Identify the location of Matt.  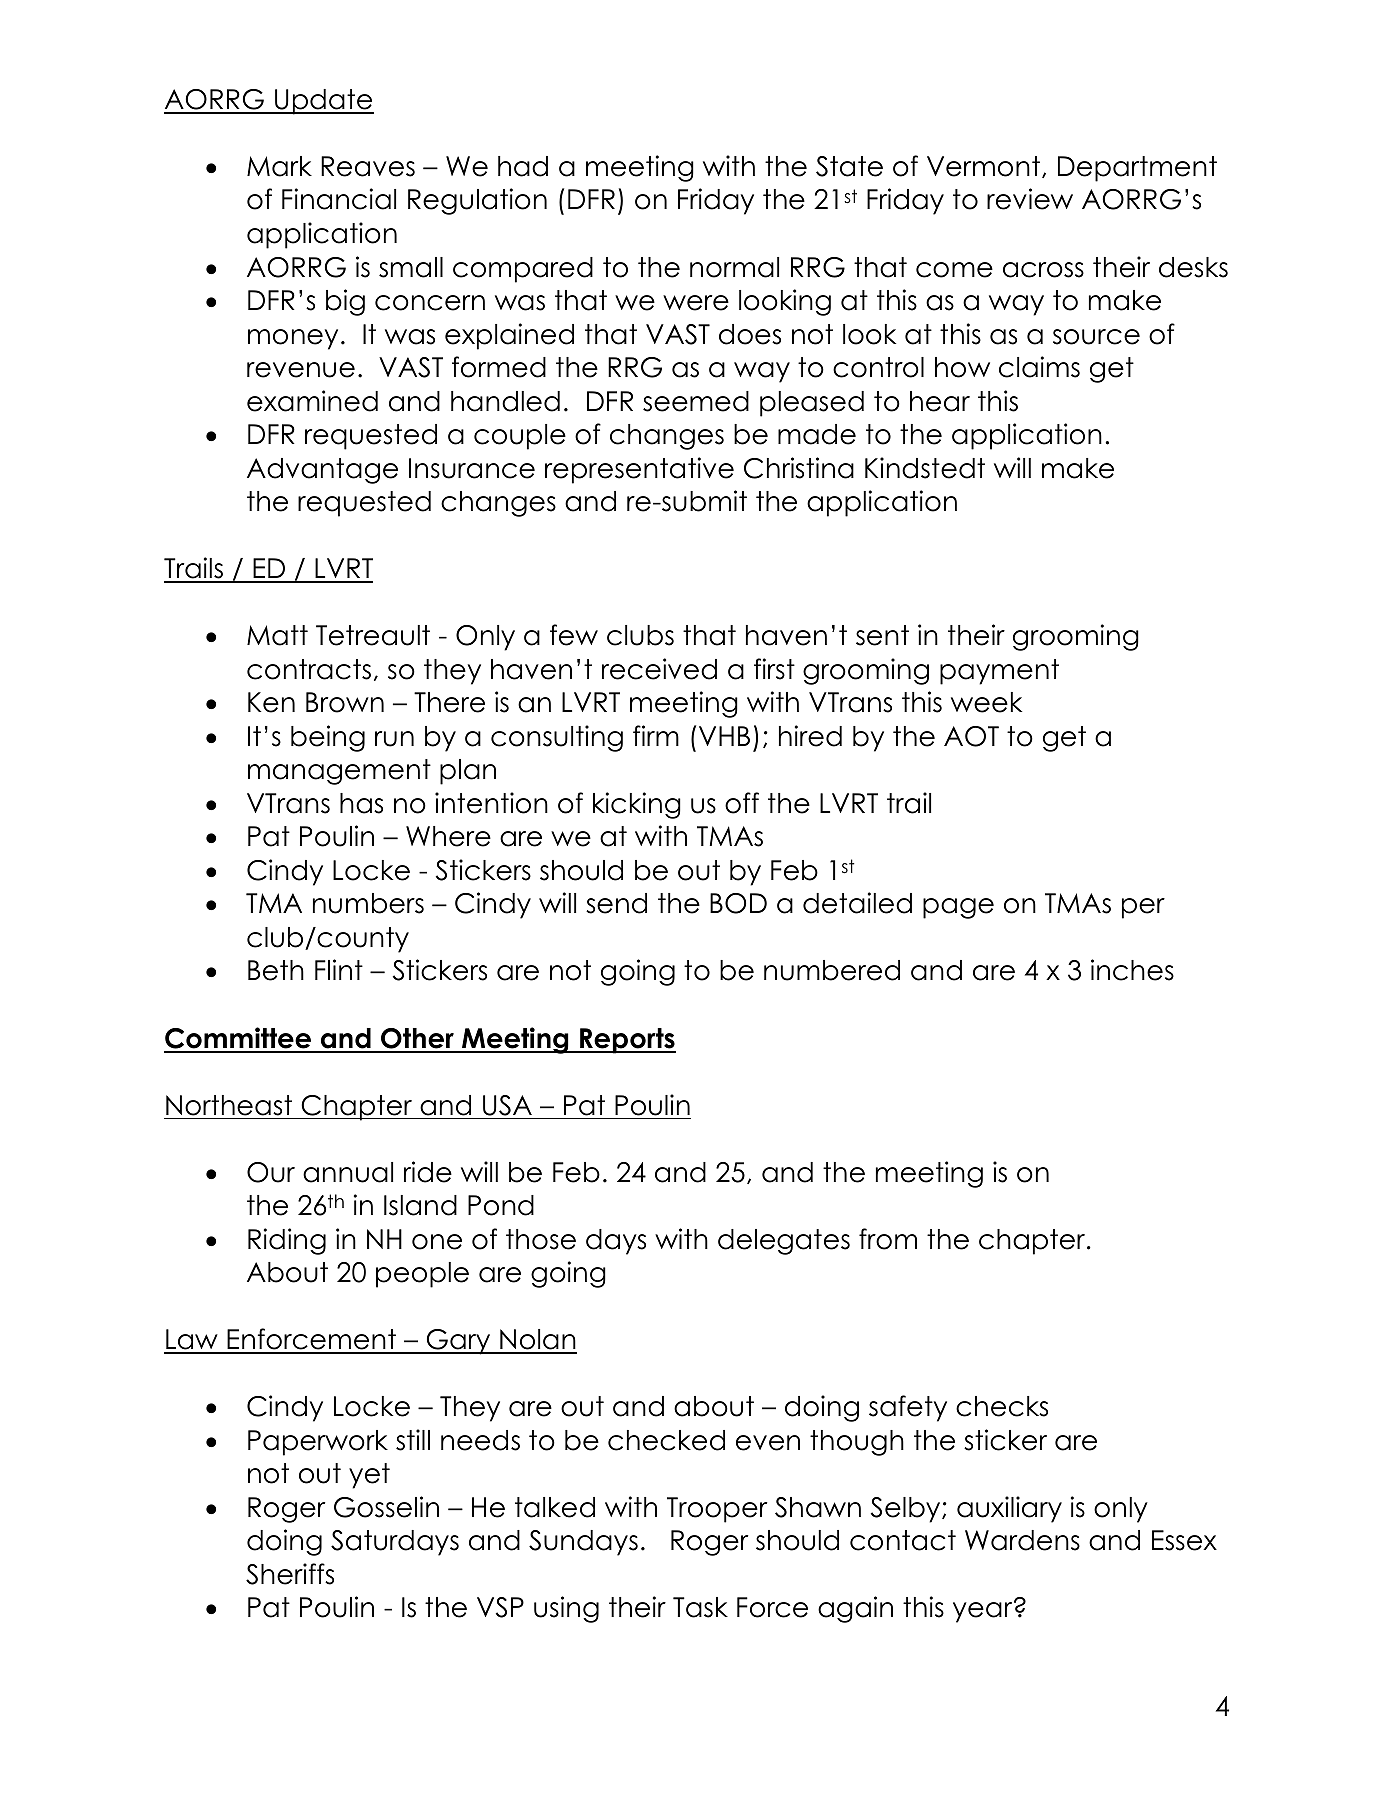
(277, 635).
